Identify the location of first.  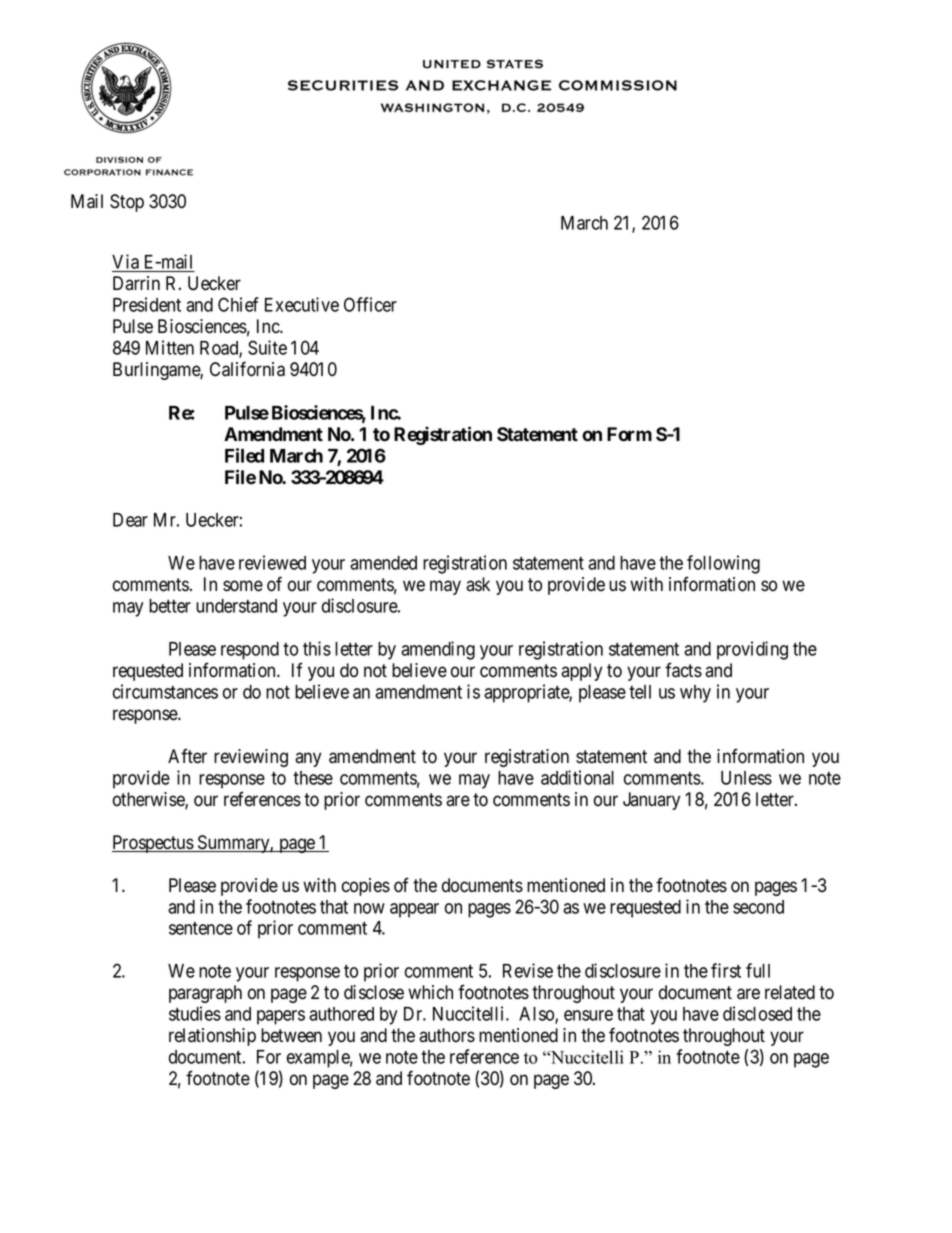
(726, 970).
